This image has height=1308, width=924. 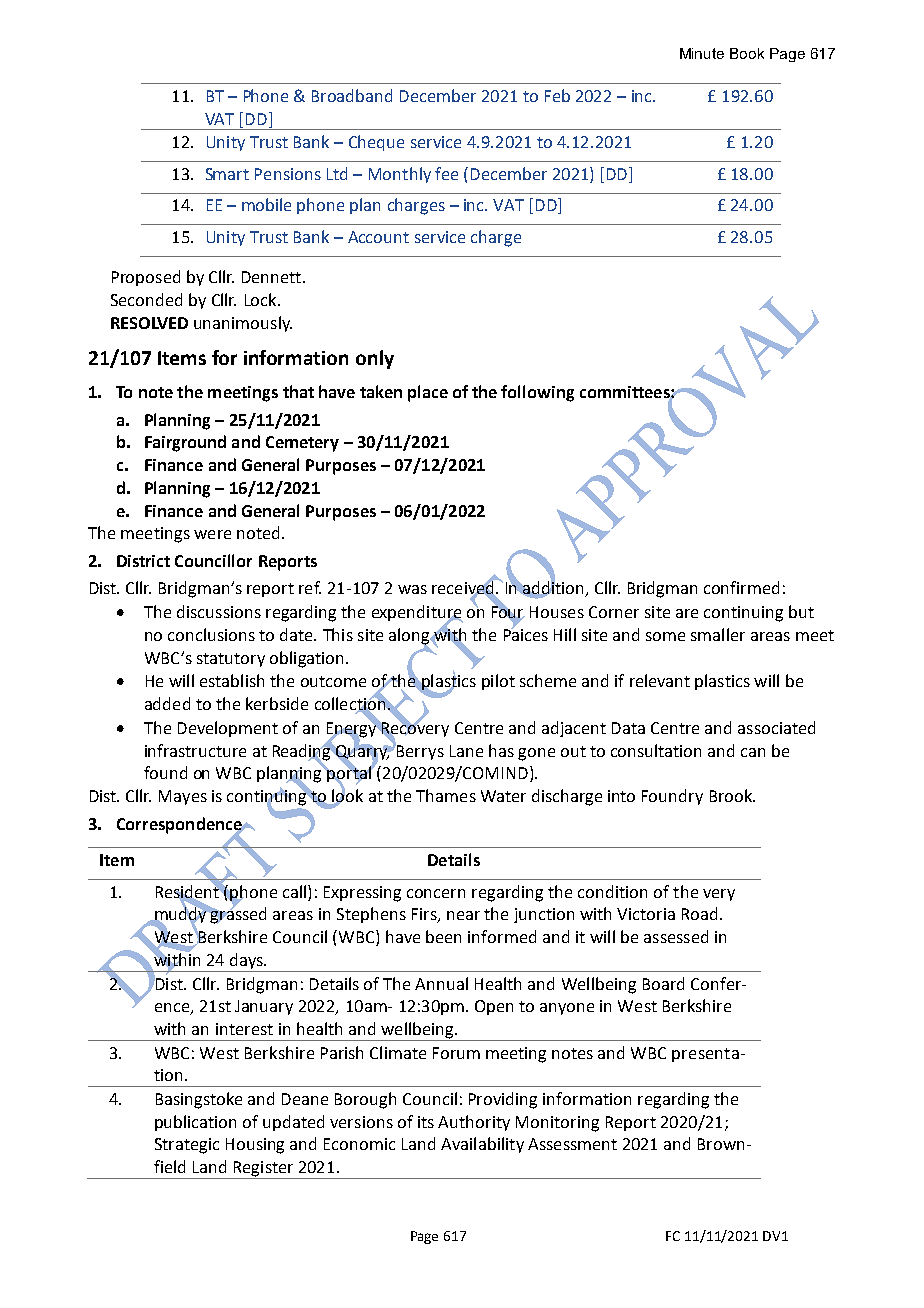 I want to click on discussions, so click(x=219, y=611).
